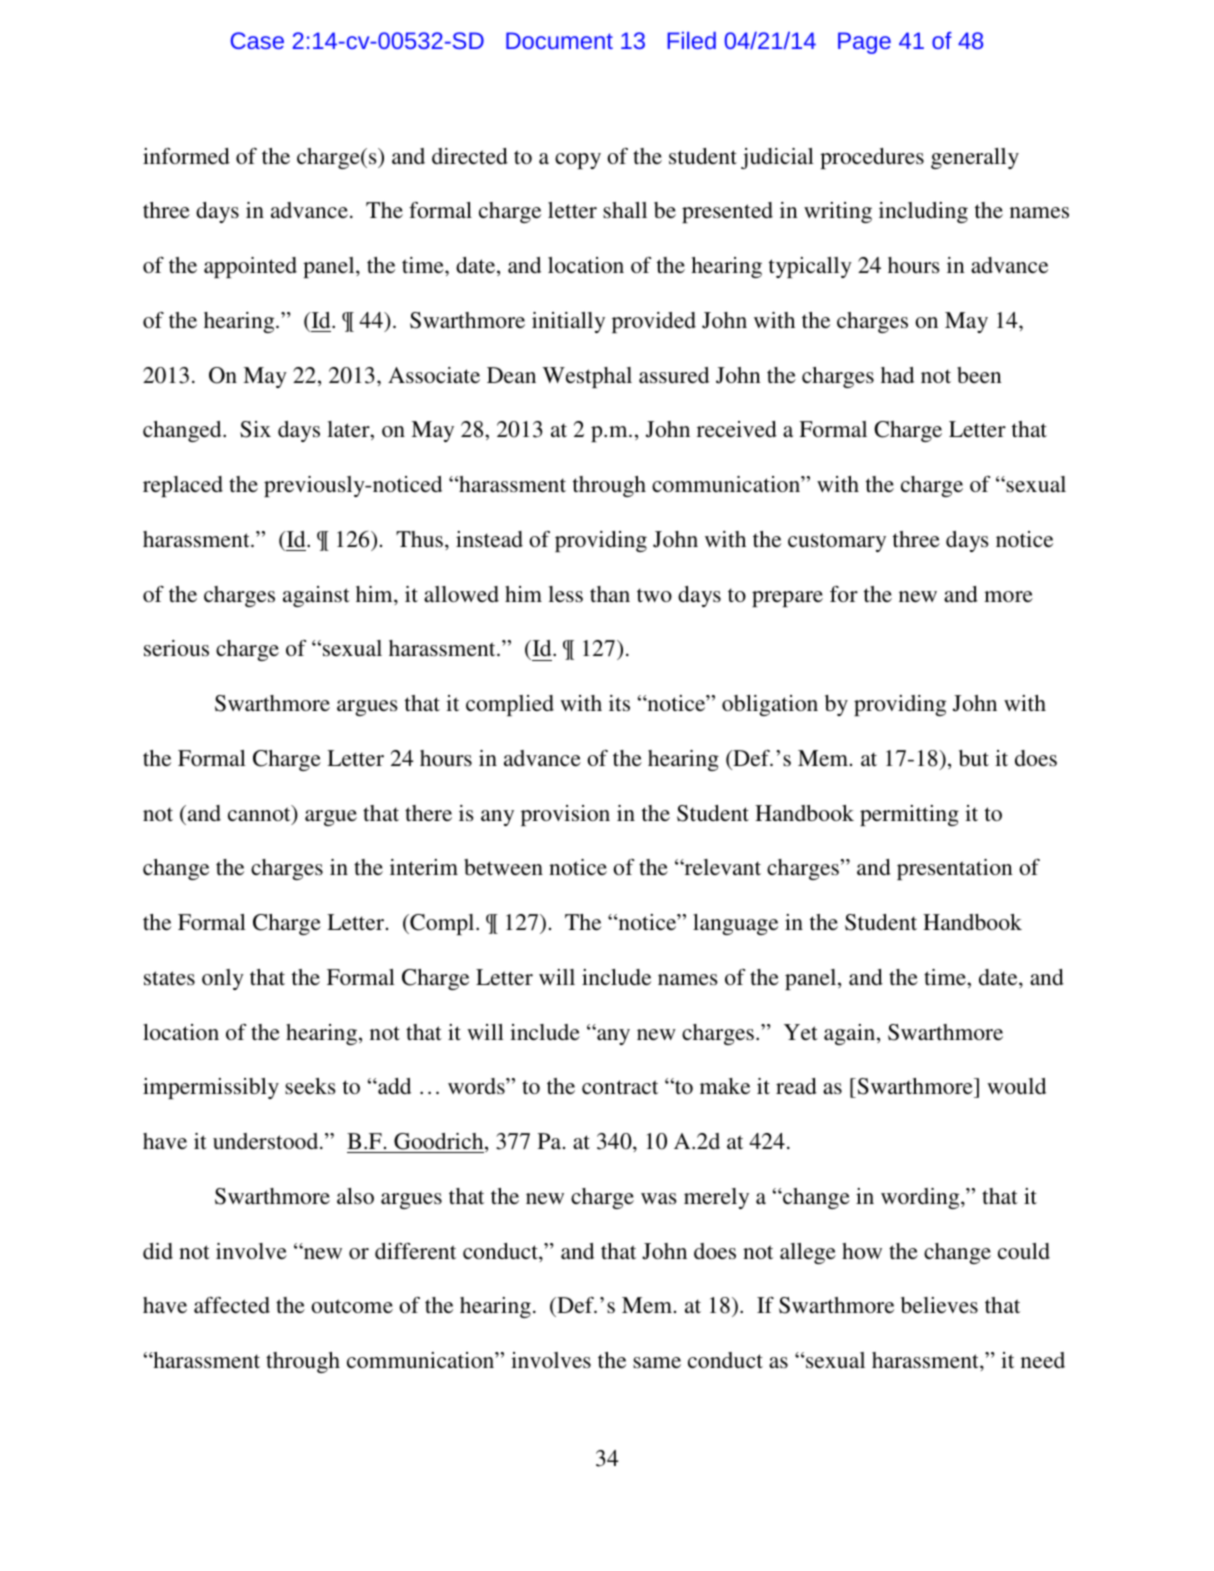 Image resolution: width=1214 pixels, height=1571 pixels. I want to click on Page, so click(864, 43).
